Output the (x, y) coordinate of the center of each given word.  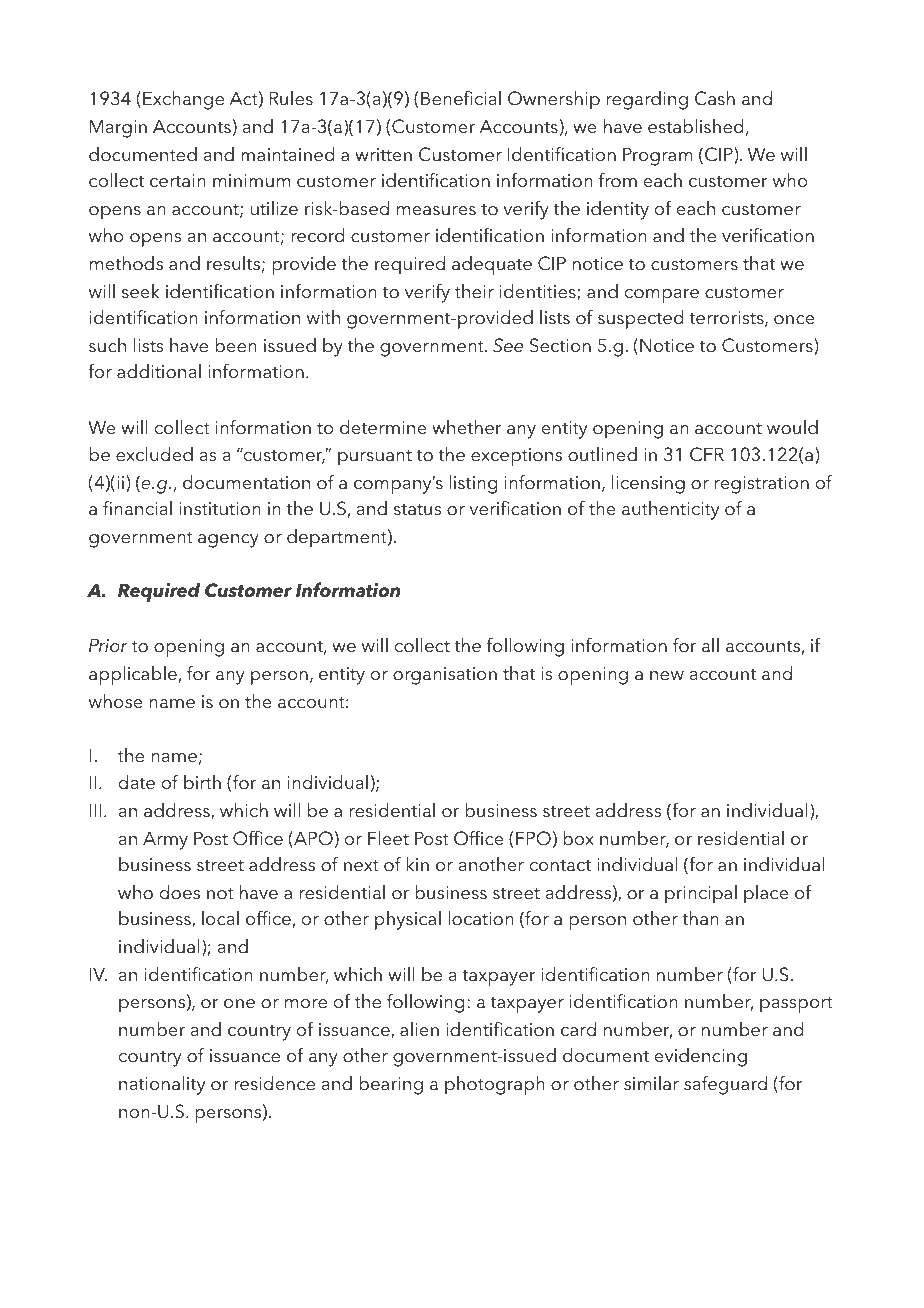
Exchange (183, 100)
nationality (162, 1085)
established (695, 126)
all (710, 645)
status (417, 510)
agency (228, 541)
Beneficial (461, 98)
